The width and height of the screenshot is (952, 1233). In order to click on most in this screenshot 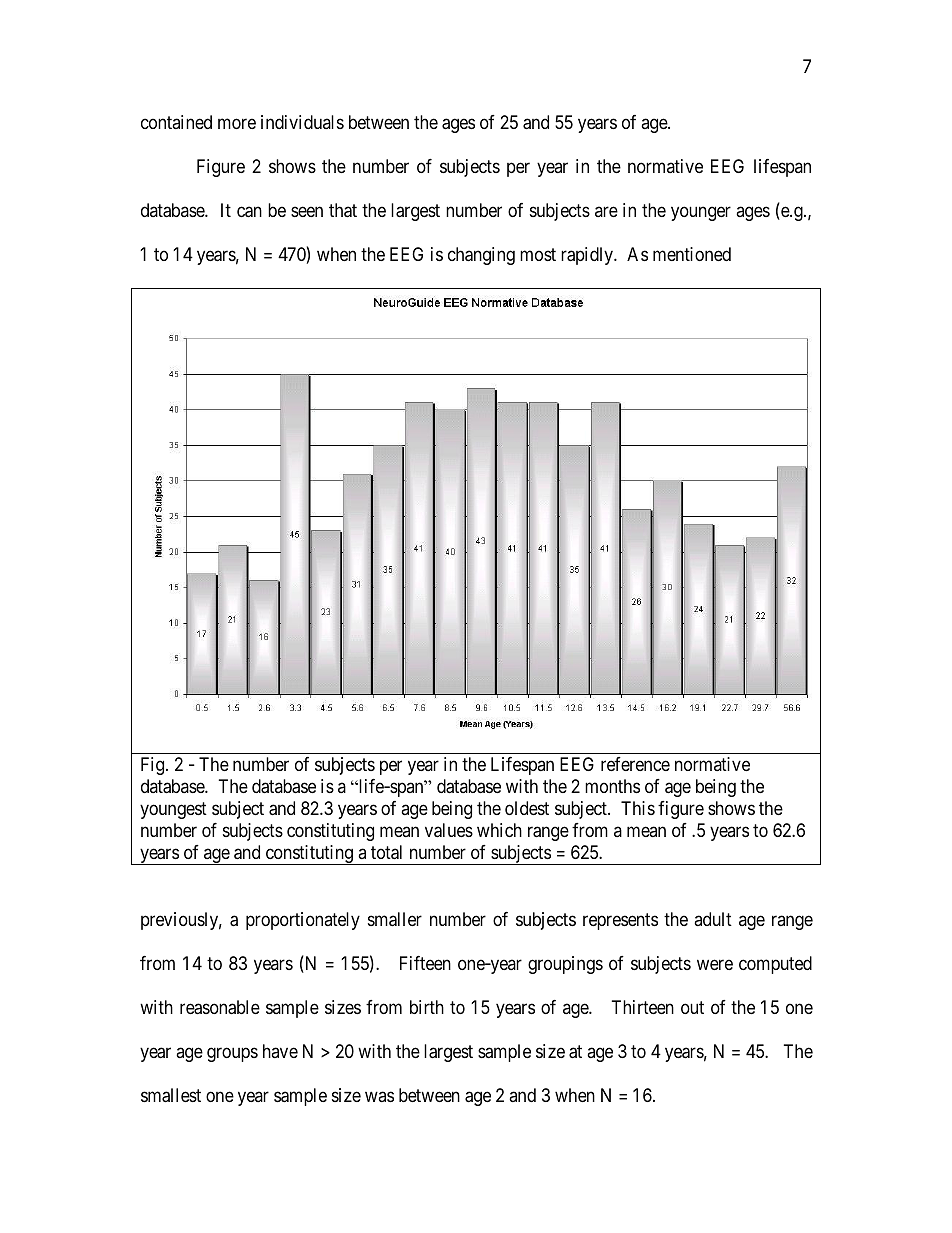, I will do `click(538, 255)`.
